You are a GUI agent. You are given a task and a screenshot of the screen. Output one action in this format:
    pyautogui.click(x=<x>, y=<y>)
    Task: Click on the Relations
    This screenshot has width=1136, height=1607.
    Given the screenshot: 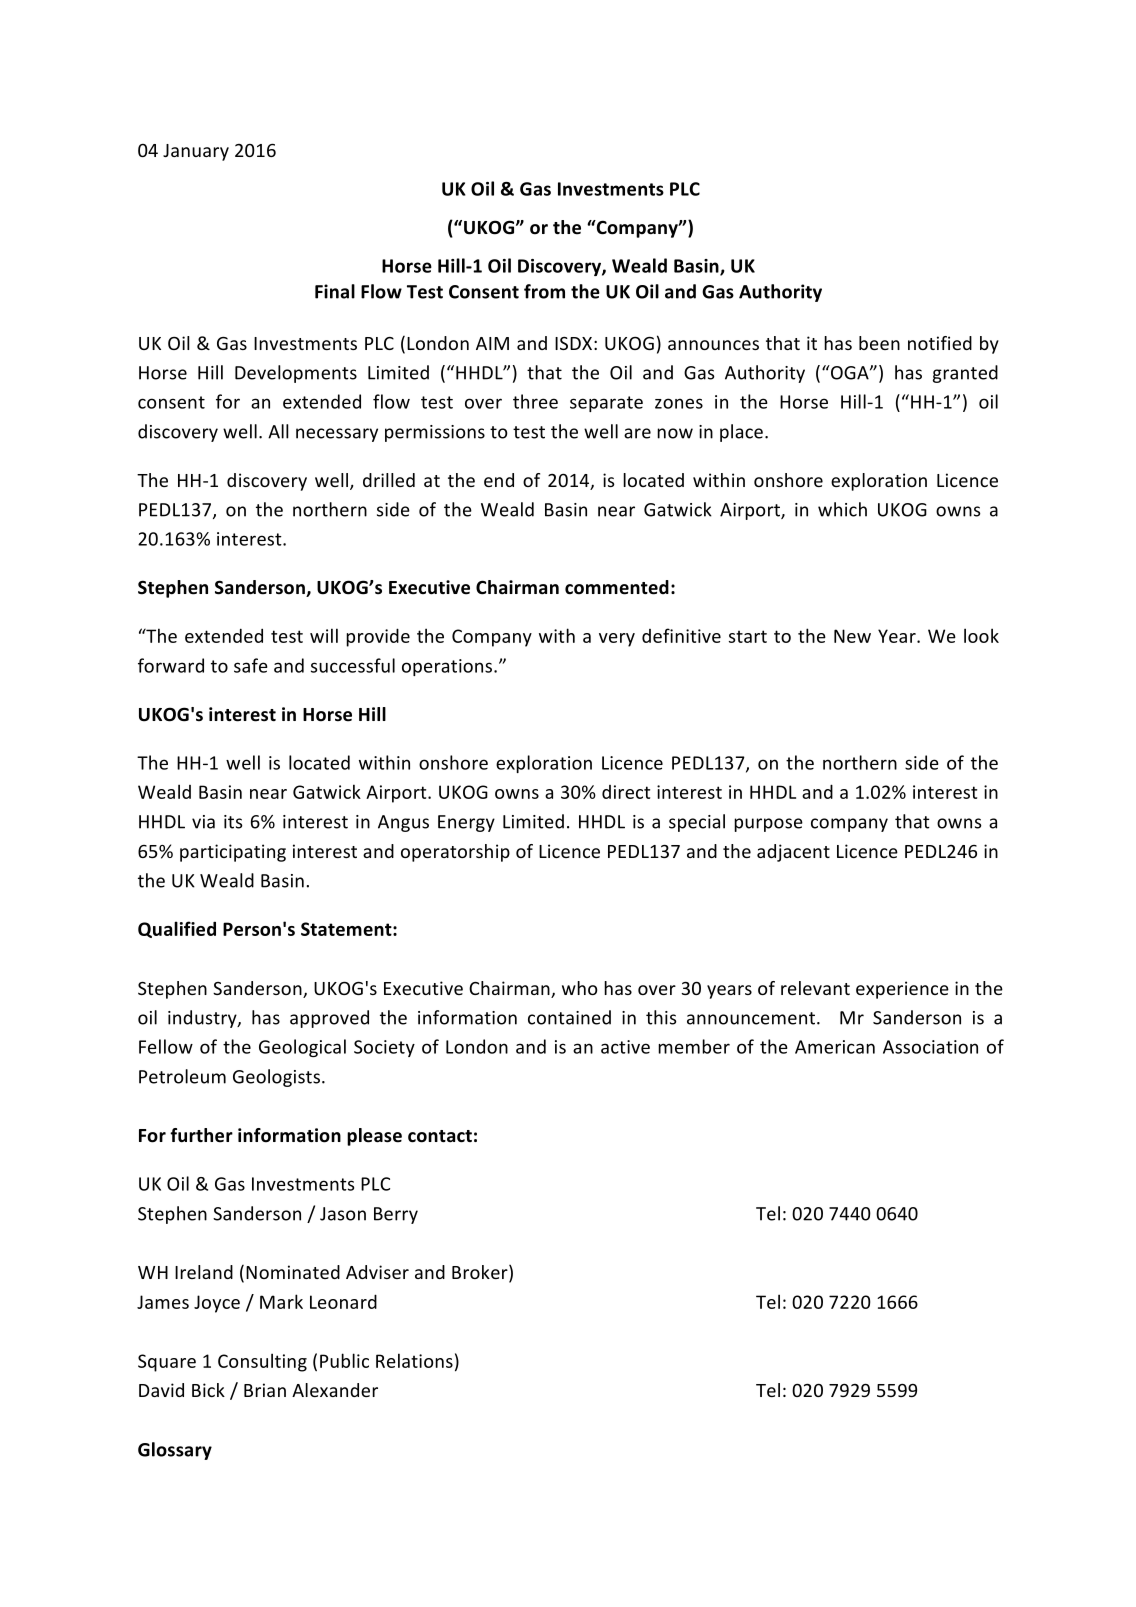 What is the action you would take?
    pyautogui.click(x=414, y=1360)
